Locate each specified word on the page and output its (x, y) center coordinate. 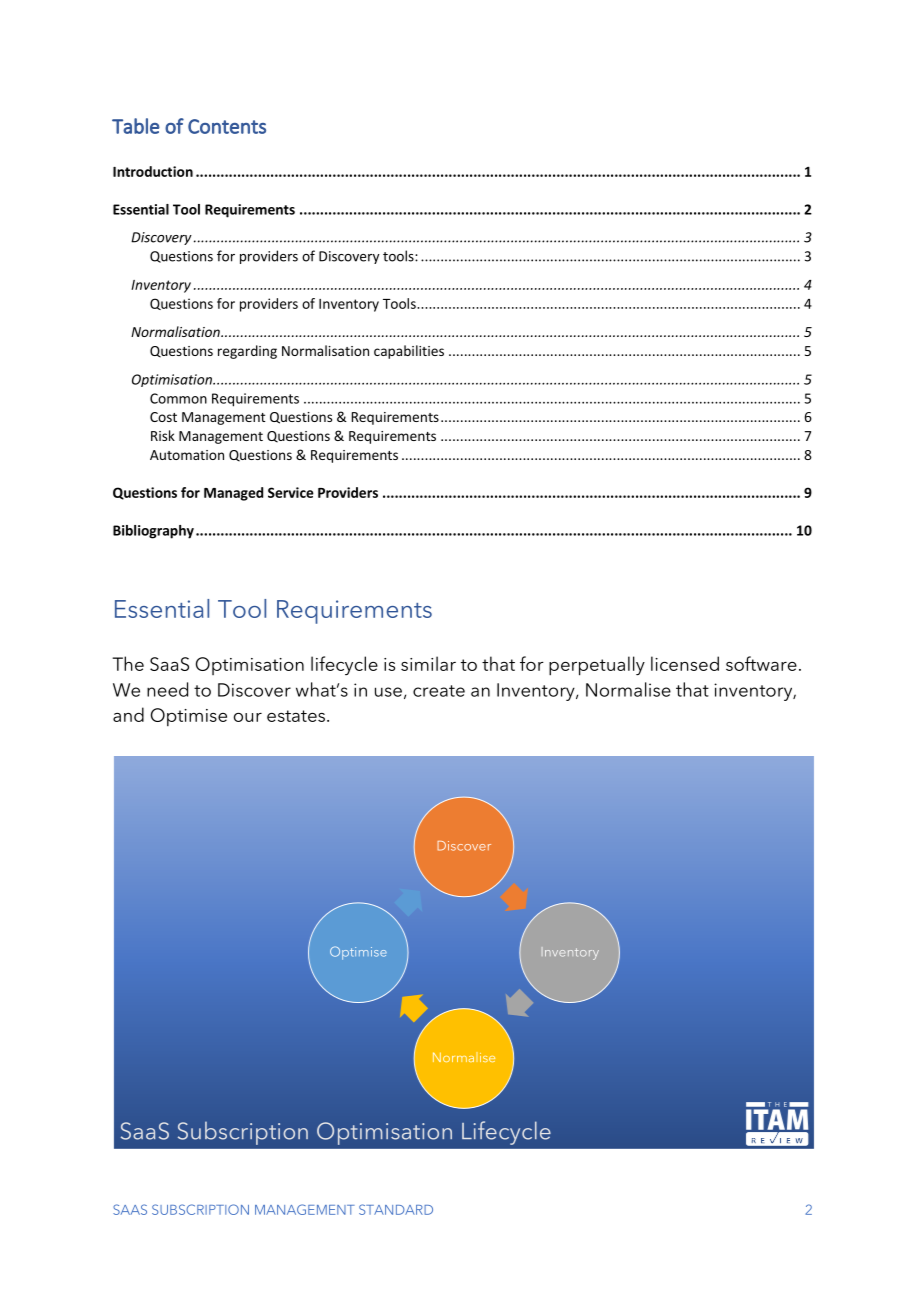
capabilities (409, 352)
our (248, 717)
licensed (685, 663)
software (761, 663)
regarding (247, 352)
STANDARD (396, 1209)
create (439, 691)
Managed (233, 494)
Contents (227, 126)
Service (291, 492)
